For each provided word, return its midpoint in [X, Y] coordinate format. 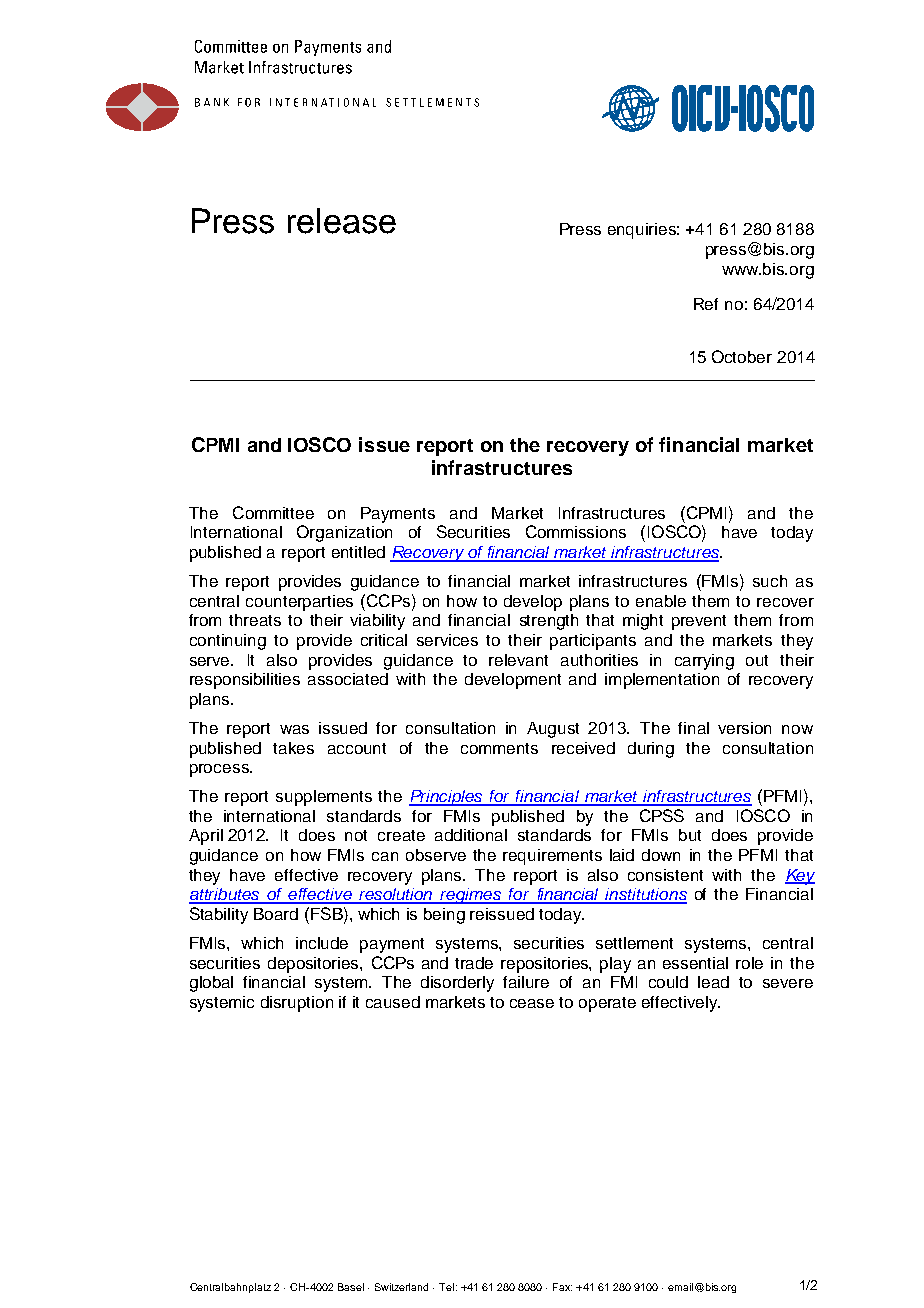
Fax [562, 1287]
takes [293, 748]
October [742, 356]
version [744, 728]
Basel [351, 1287]
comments [499, 748]
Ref [706, 304]
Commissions [576, 531]
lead [713, 982]
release [342, 221]
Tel [446, 1287]
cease [532, 1003]
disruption [297, 1004]
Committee [273, 512]
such [770, 581]
